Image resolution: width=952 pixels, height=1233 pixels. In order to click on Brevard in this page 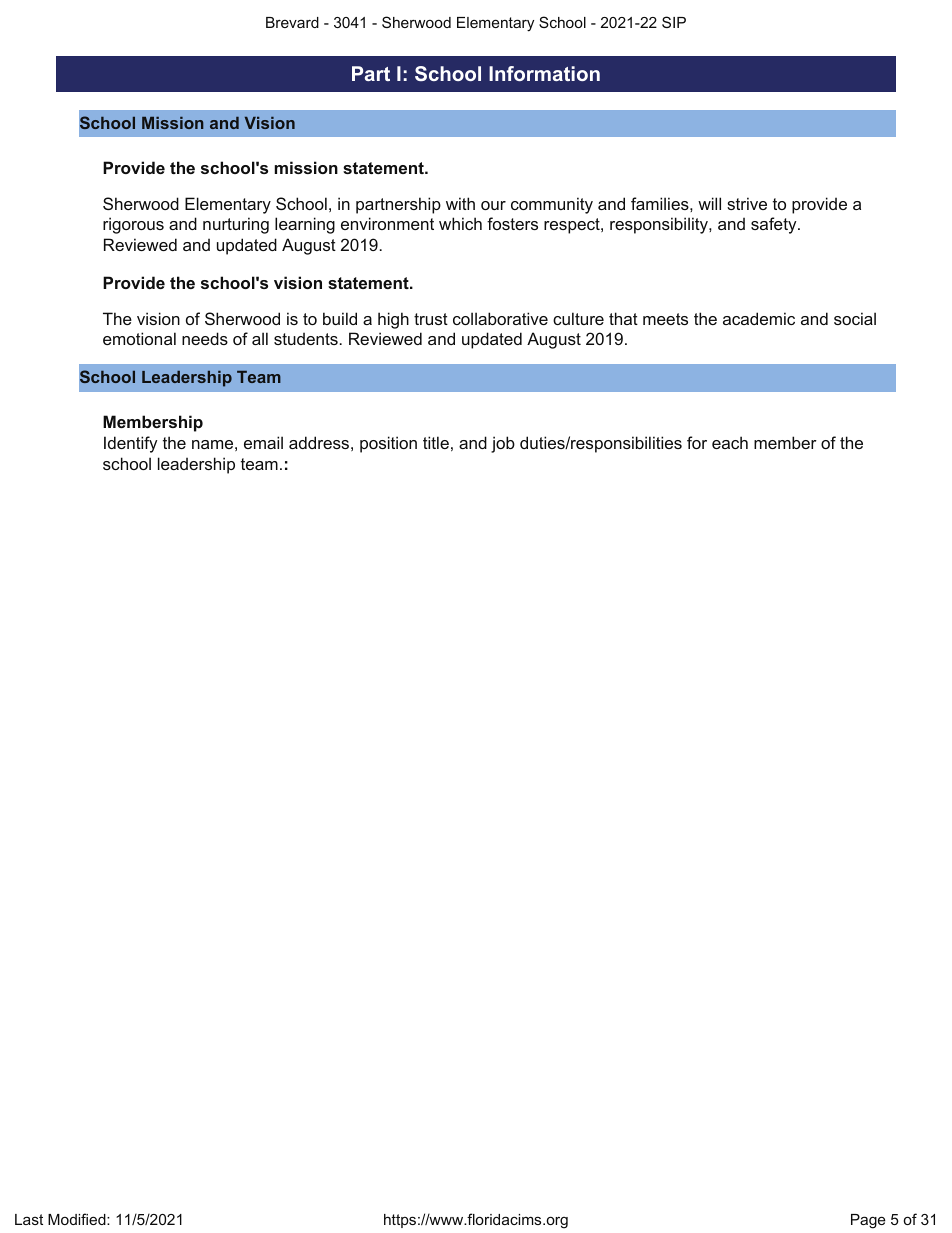, I will do `click(292, 22)`.
